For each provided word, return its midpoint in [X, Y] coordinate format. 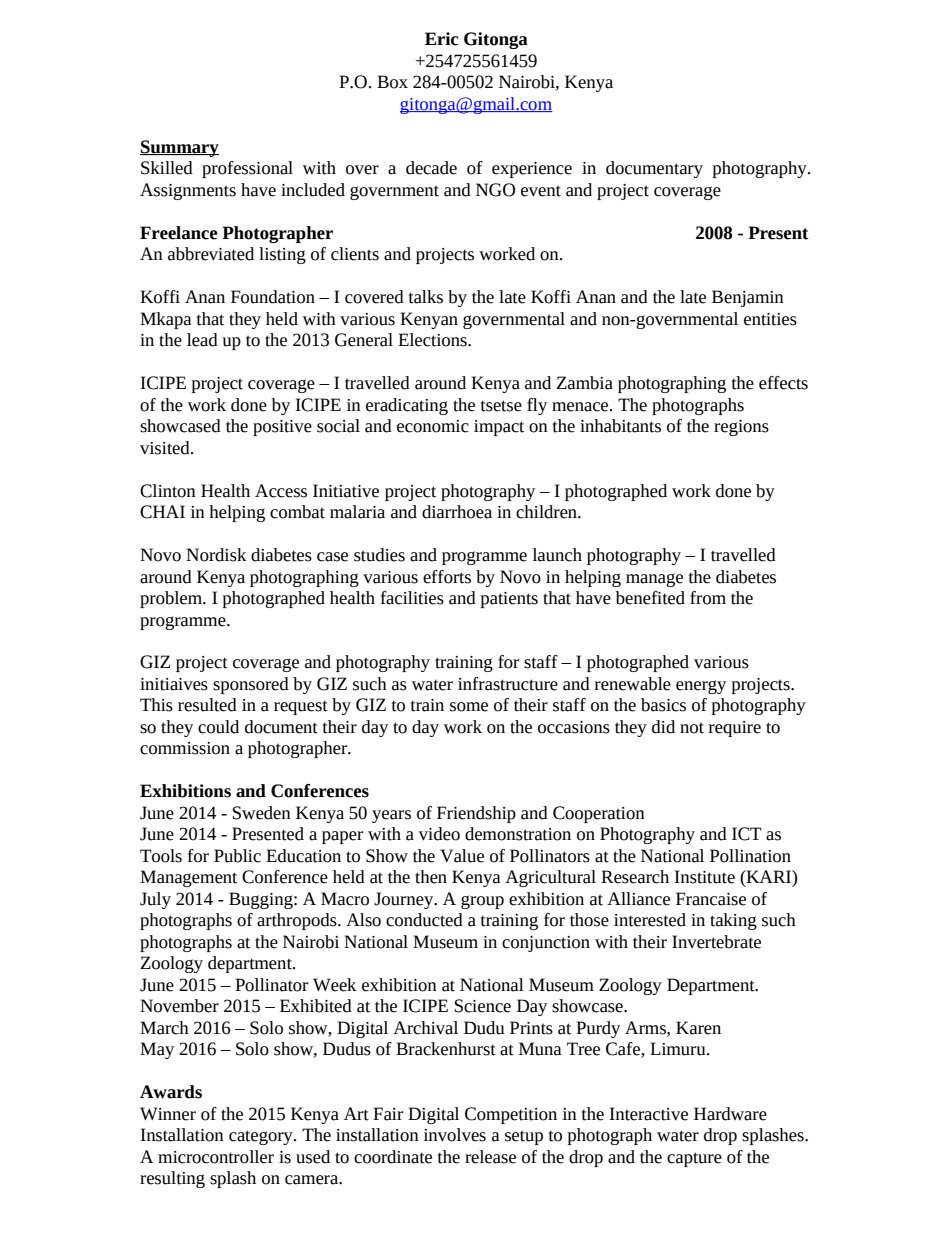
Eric [441, 39]
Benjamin [748, 298]
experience [532, 170]
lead [202, 340]
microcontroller [216, 1157]
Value [462, 856]
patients [509, 600]
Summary [179, 148]
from [708, 598]
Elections [433, 340]
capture [694, 1159]
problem [172, 599]
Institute [704, 877]
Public [237, 856]
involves [455, 1135]
